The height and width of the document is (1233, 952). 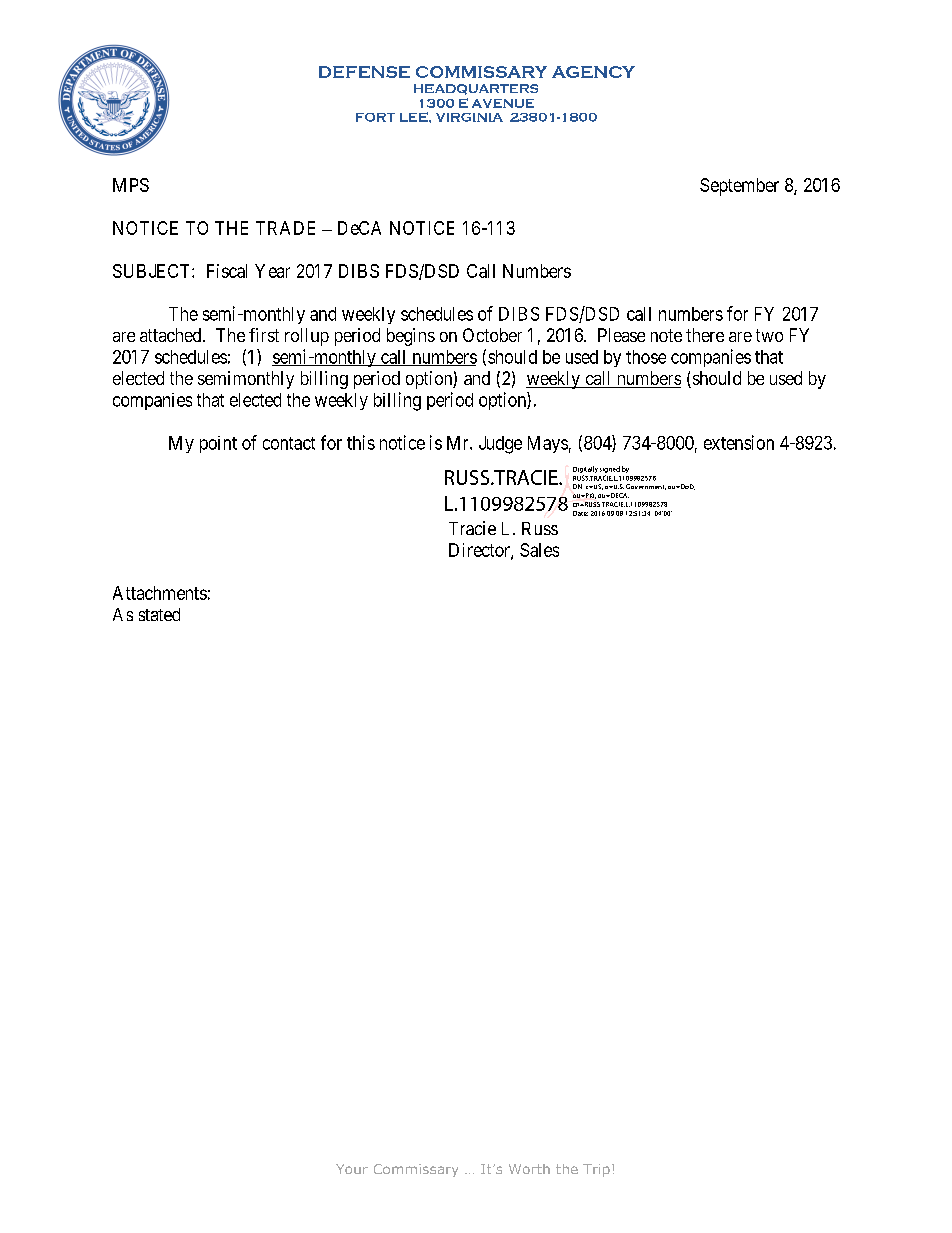 What do you see at coordinates (131, 185) in the document?
I see `MPS` at bounding box center [131, 185].
